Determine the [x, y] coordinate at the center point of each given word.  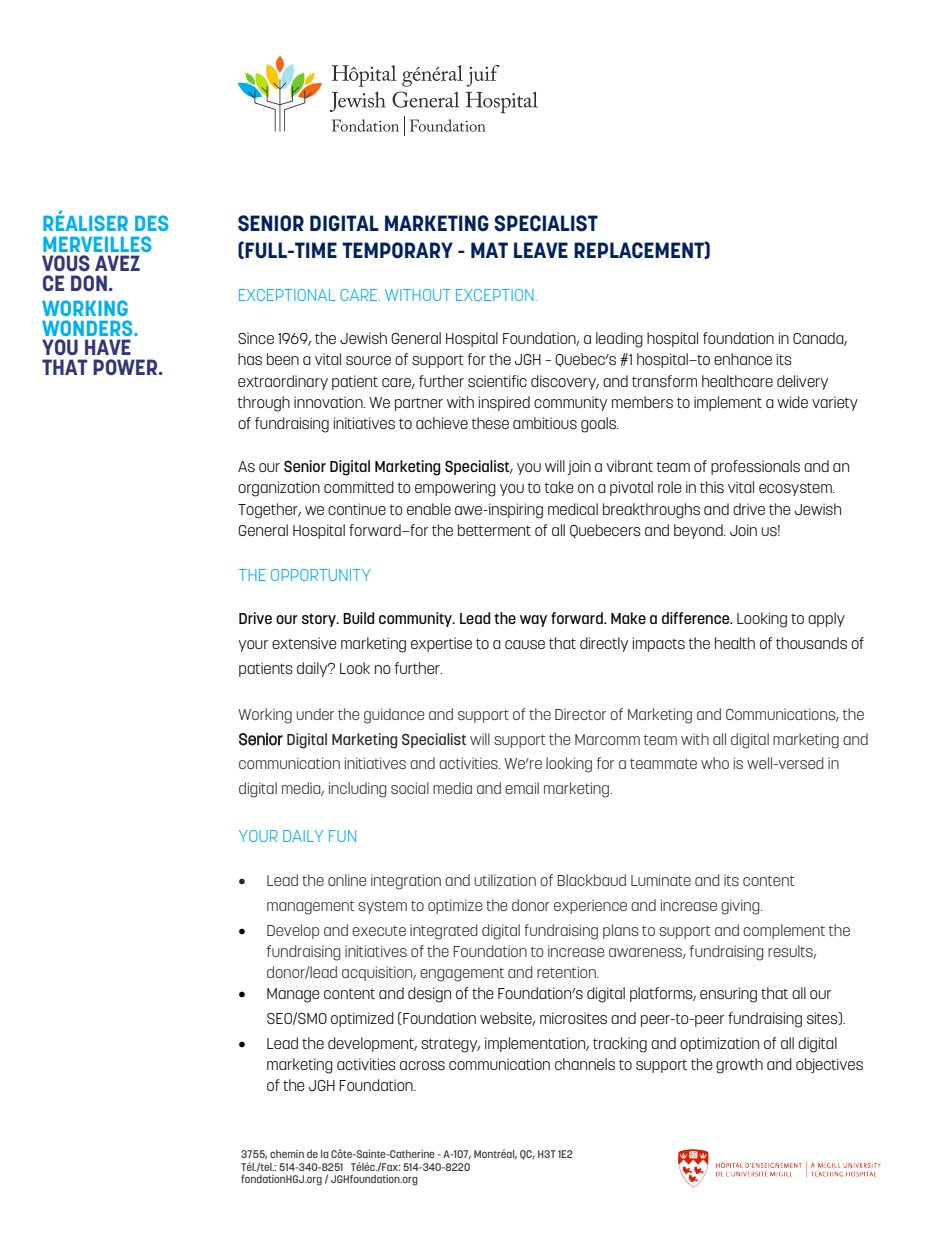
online [347, 880]
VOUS [66, 263]
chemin [287, 1154]
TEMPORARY [397, 250]
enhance [743, 359]
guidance [394, 716]
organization [279, 489]
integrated [444, 932]
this [712, 487]
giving [741, 907]
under [315, 714]
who [715, 763]
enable [429, 509]
